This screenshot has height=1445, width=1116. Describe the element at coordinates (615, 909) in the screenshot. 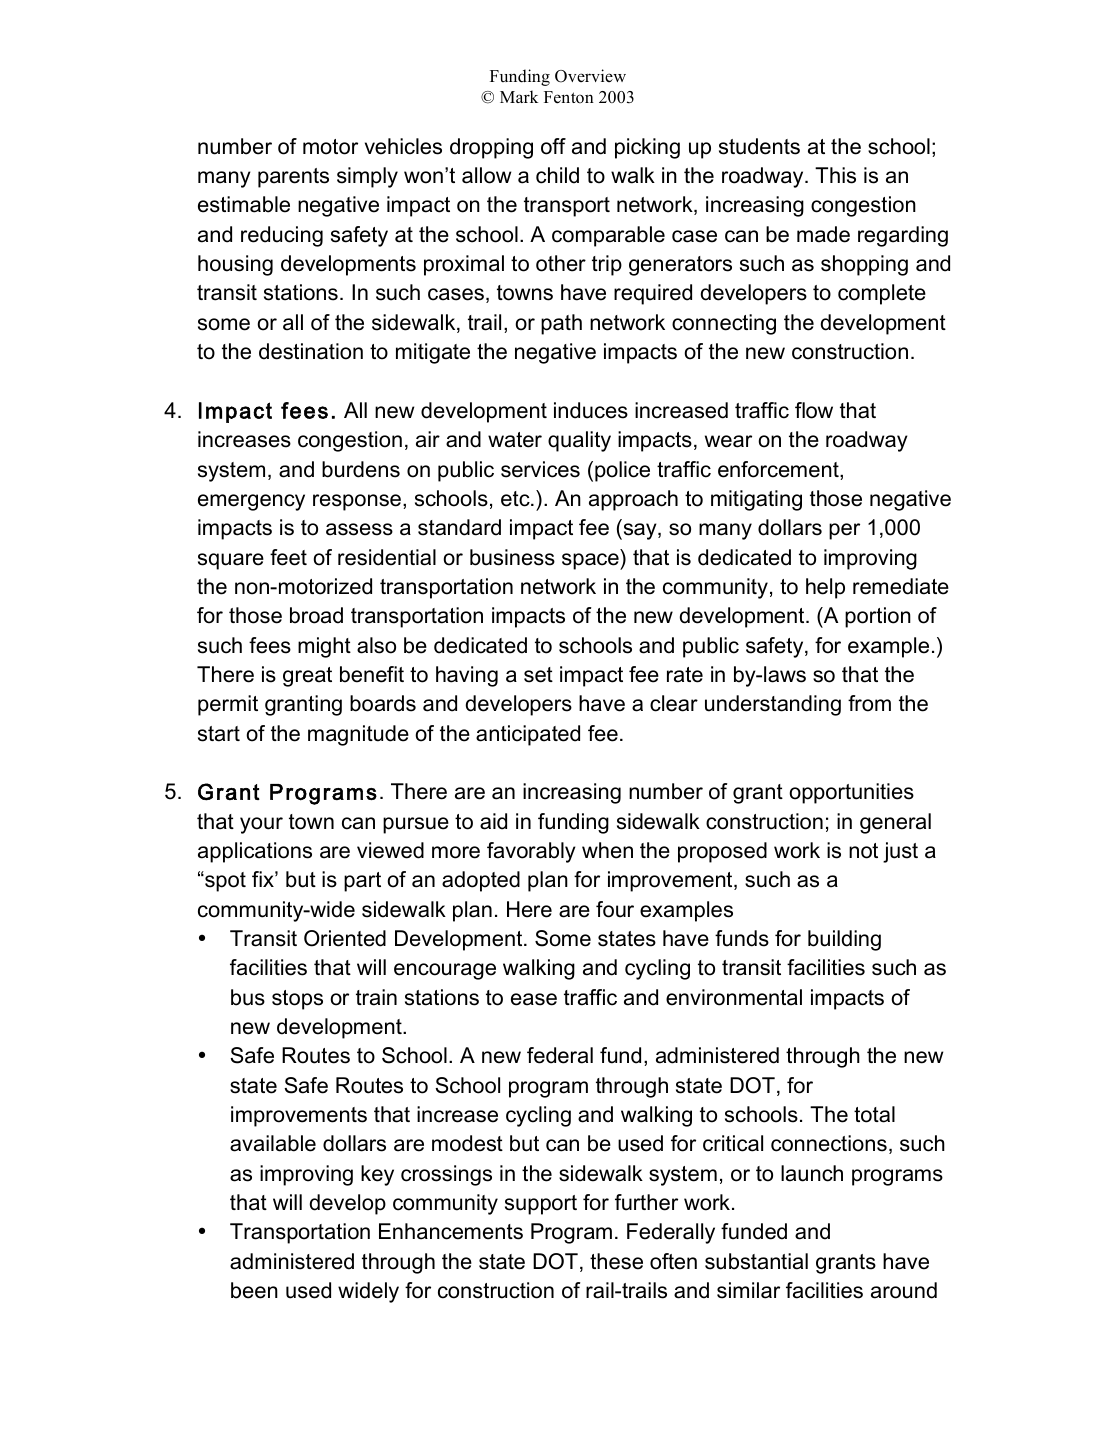

I see `four` at that location.
